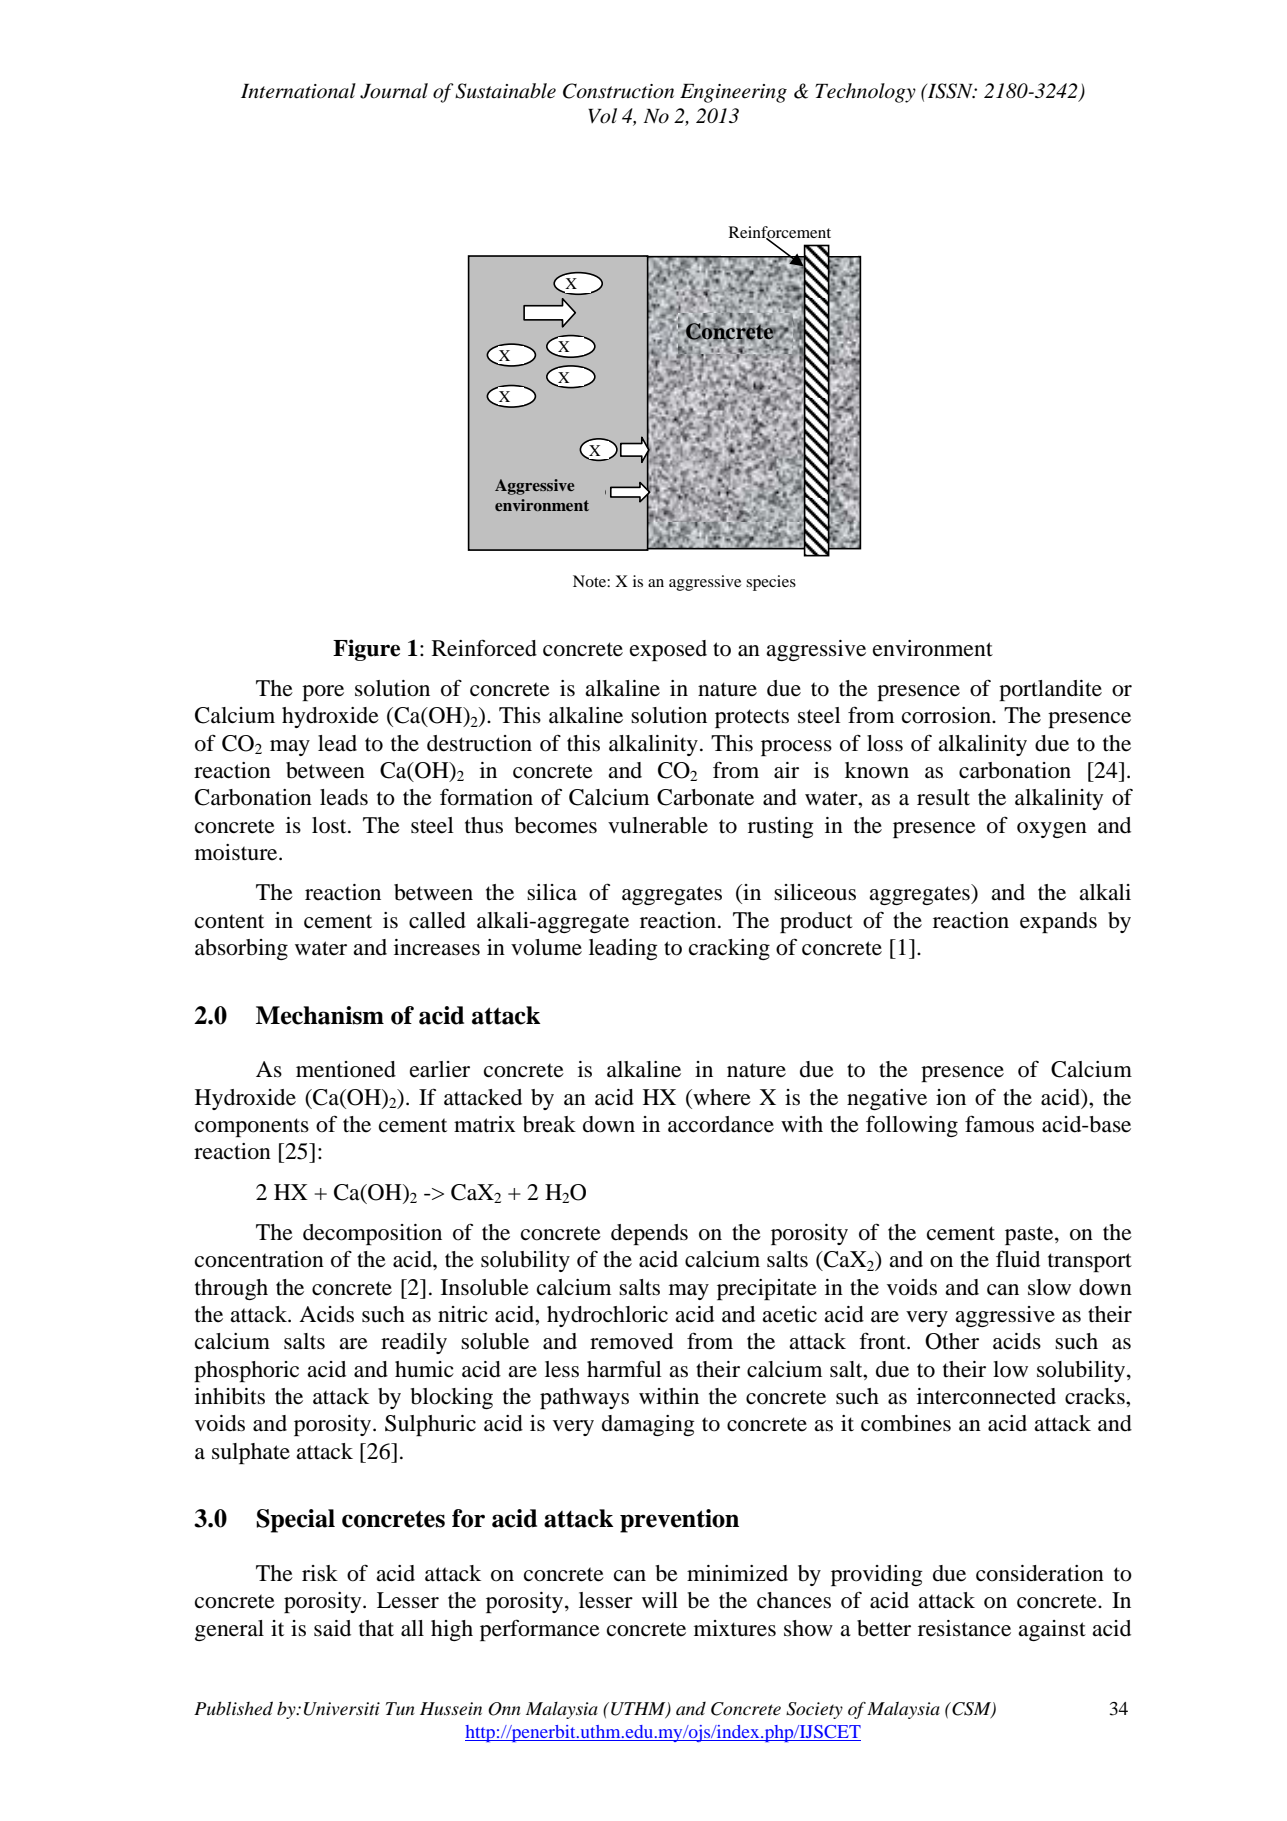 The image size is (1287, 1821). What do you see at coordinates (950, 91) in the screenshot?
I see `ISSN` at bounding box center [950, 91].
